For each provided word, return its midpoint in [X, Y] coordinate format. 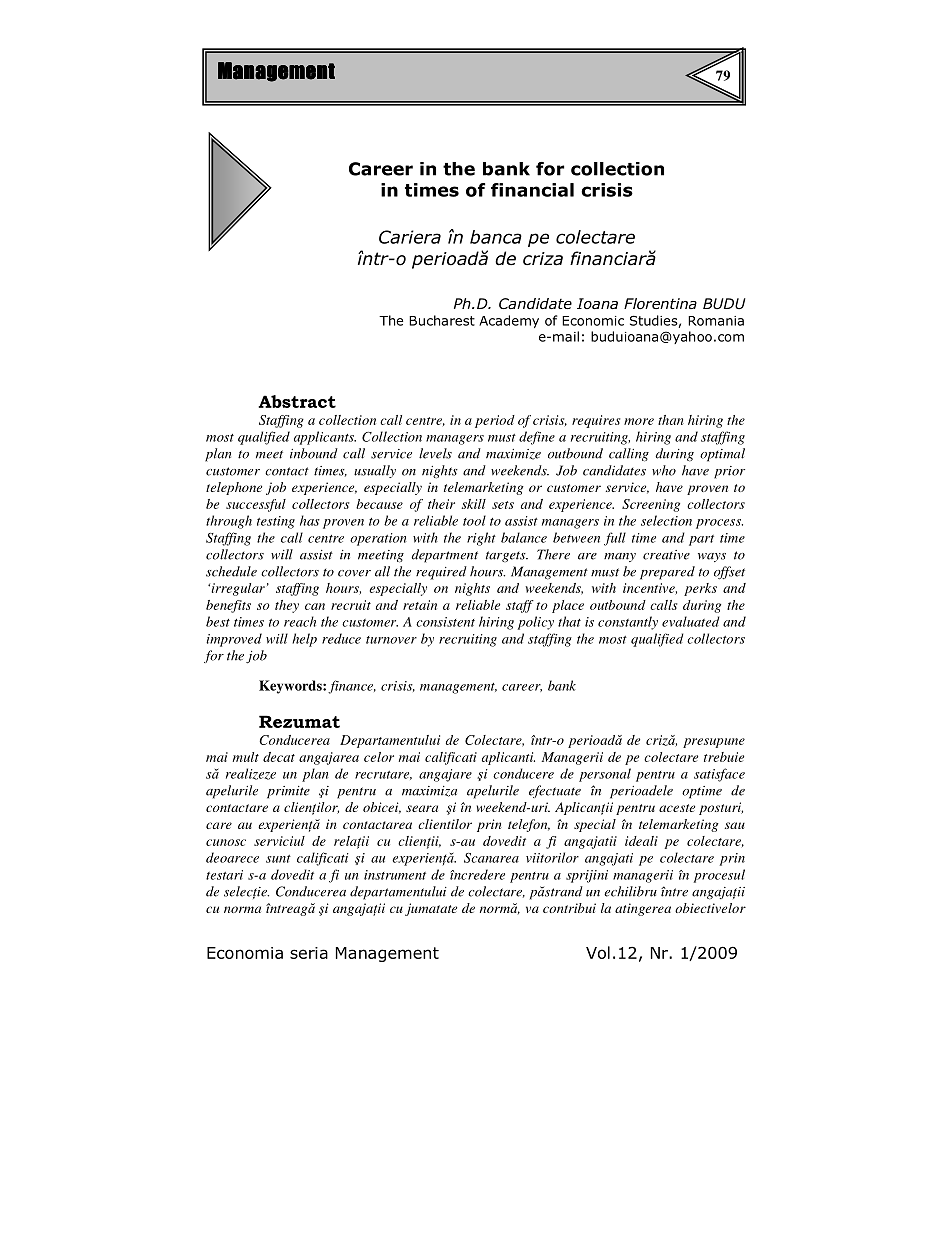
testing [276, 522]
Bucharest [442, 320]
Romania [716, 321]
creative [666, 555]
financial [532, 190]
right [481, 539]
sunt [278, 859]
